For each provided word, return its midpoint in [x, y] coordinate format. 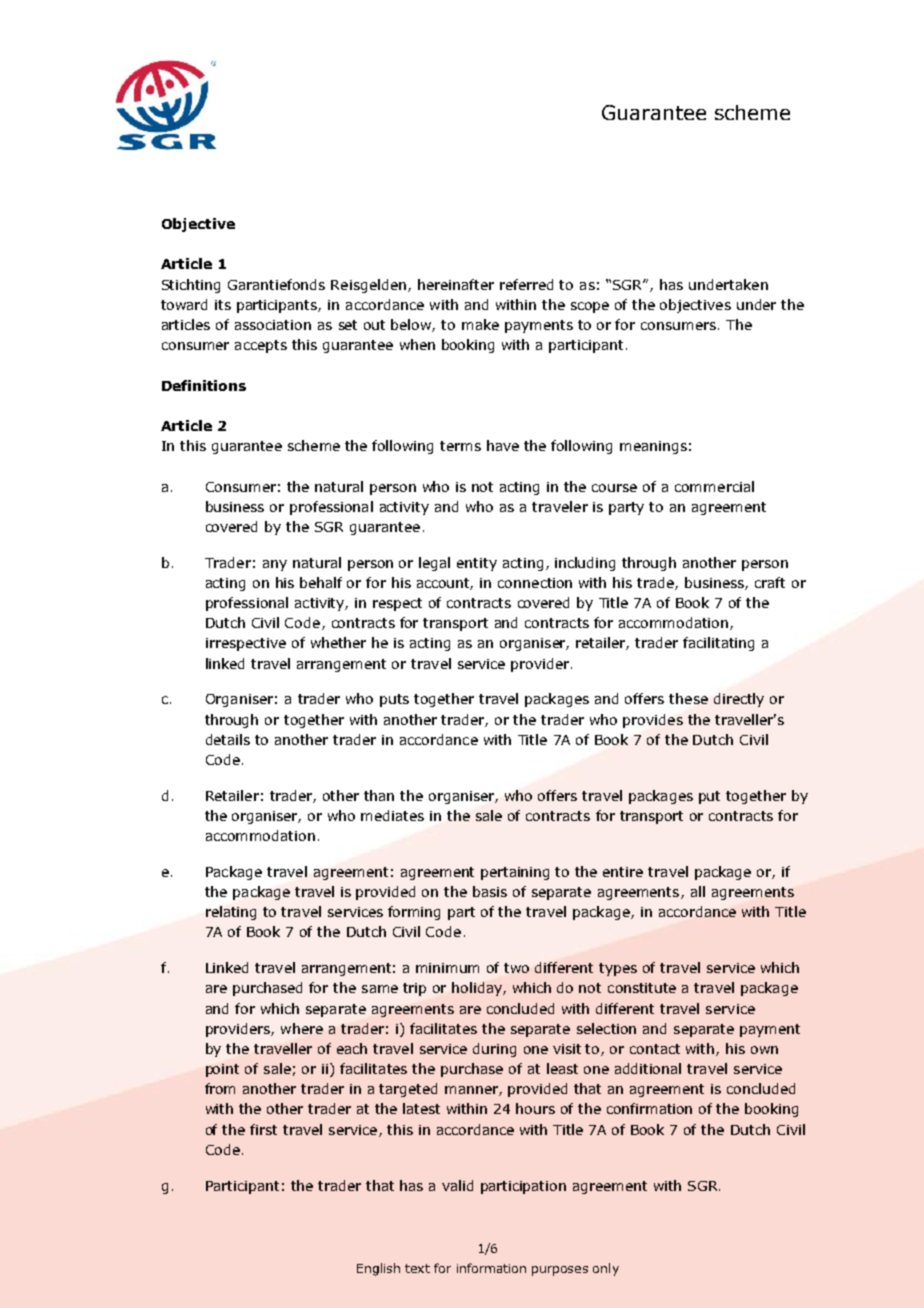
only [606, 1269]
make [480, 324]
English [378, 1269]
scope [590, 307]
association [273, 325]
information [491, 1268]
